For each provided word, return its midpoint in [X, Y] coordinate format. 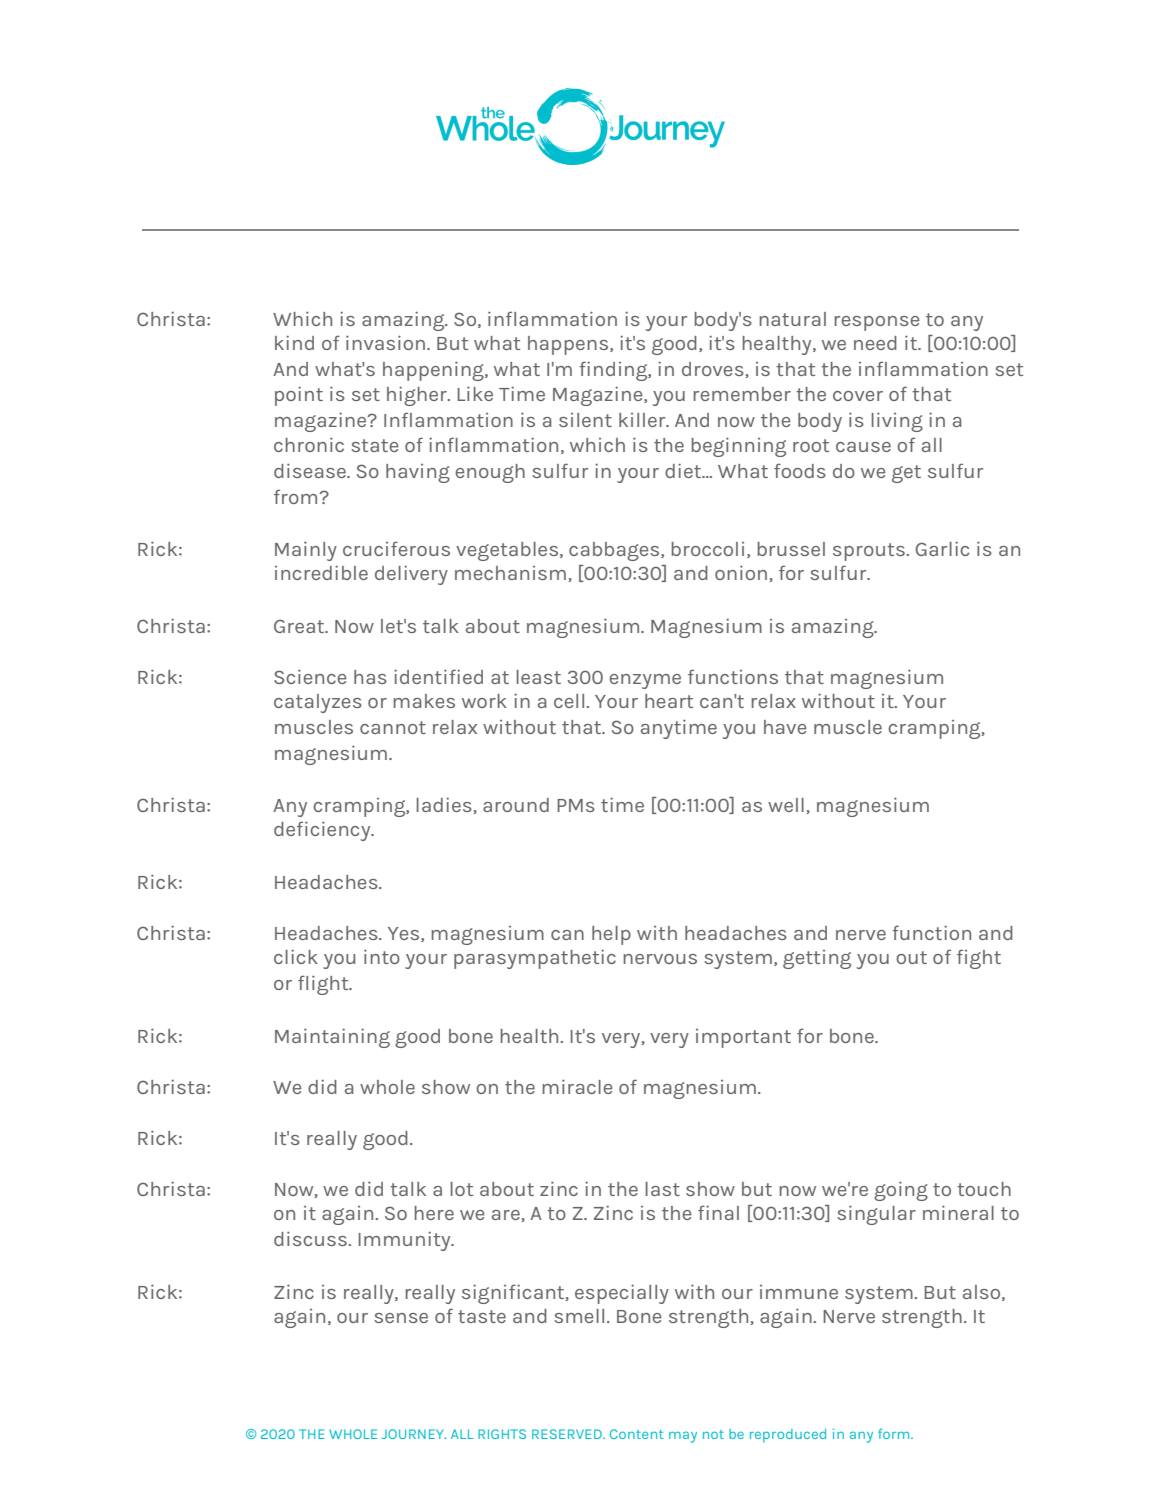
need [875, 343]
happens [569, 345]
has [370, 677]
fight [979, 959]
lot [462, 1189]
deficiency [323, 831]
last [663, 1189]
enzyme [645, 681]
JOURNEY [414, 1434]
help [611, 935]
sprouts [869, 552]
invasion [385, 342]
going [901, 1191]
